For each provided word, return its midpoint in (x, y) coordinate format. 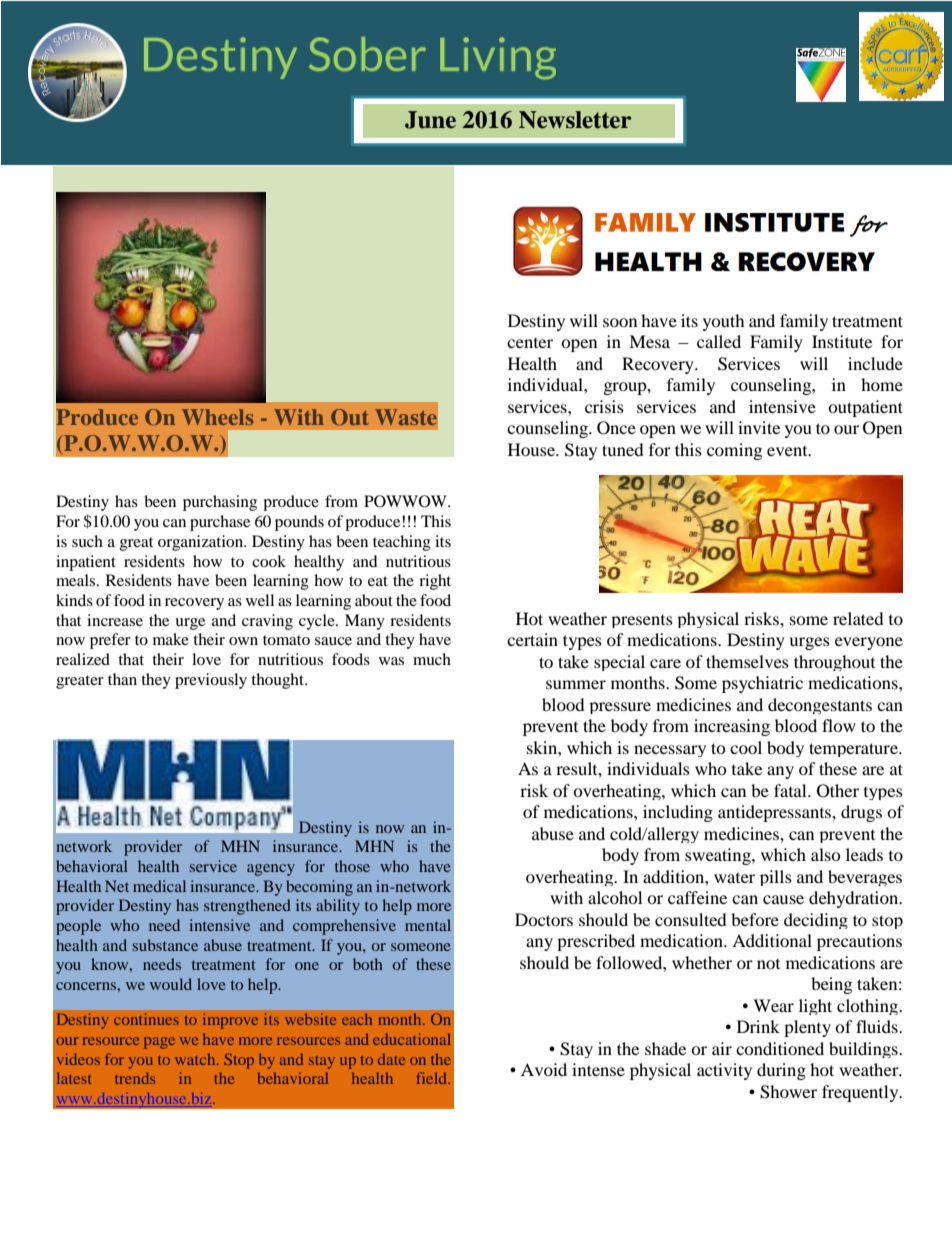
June (430, 120)
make (171, 639)
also (826, 854)
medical (159, 886)
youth (724, 322)
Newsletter (575, 120)
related (858, 618)
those (352, 866)
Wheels (217, 417)
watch (196, 1059)
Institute (842, 341)
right (435, 582)
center (530, 343)
